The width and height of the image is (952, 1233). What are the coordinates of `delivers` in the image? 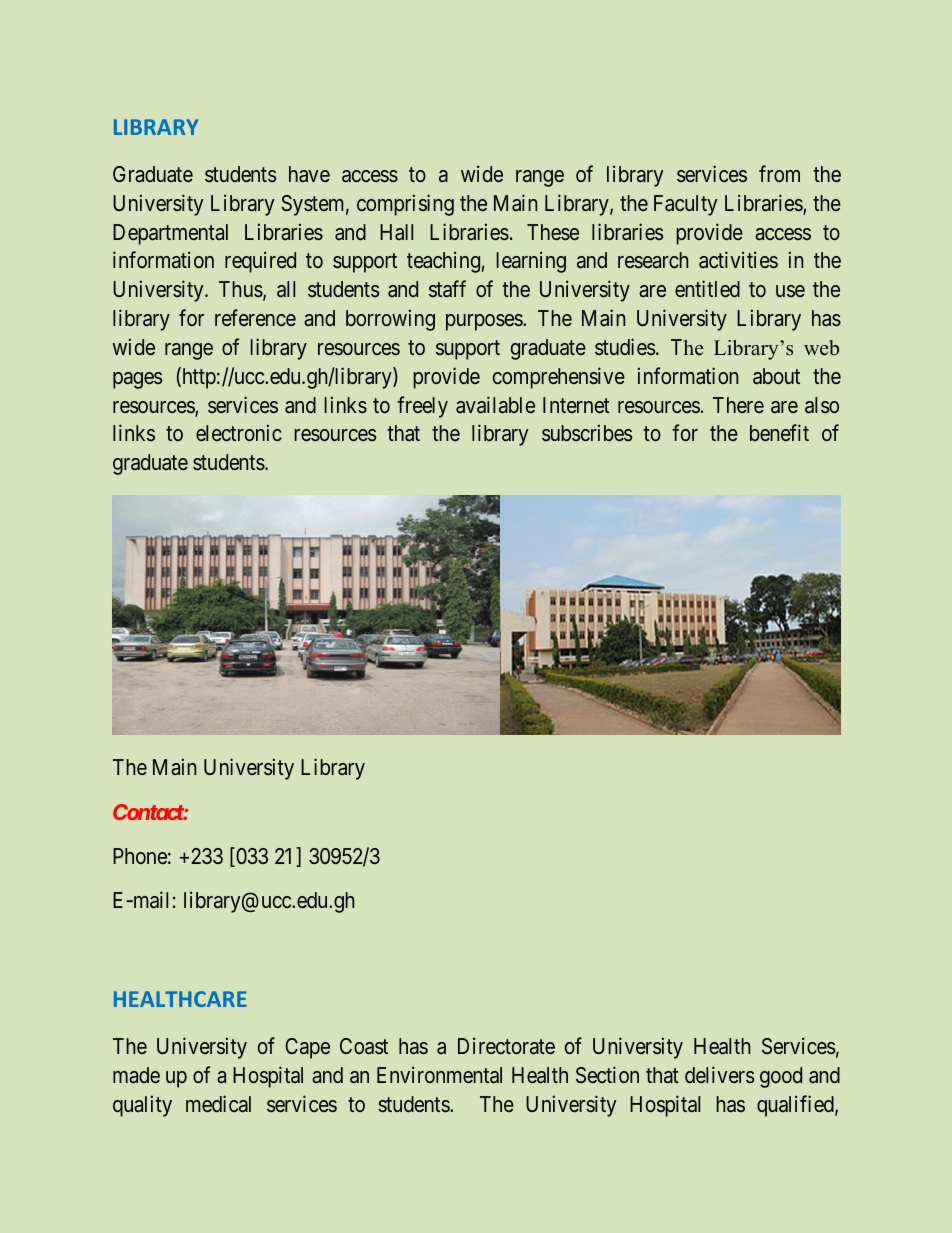 It's located at (720, 1074).
